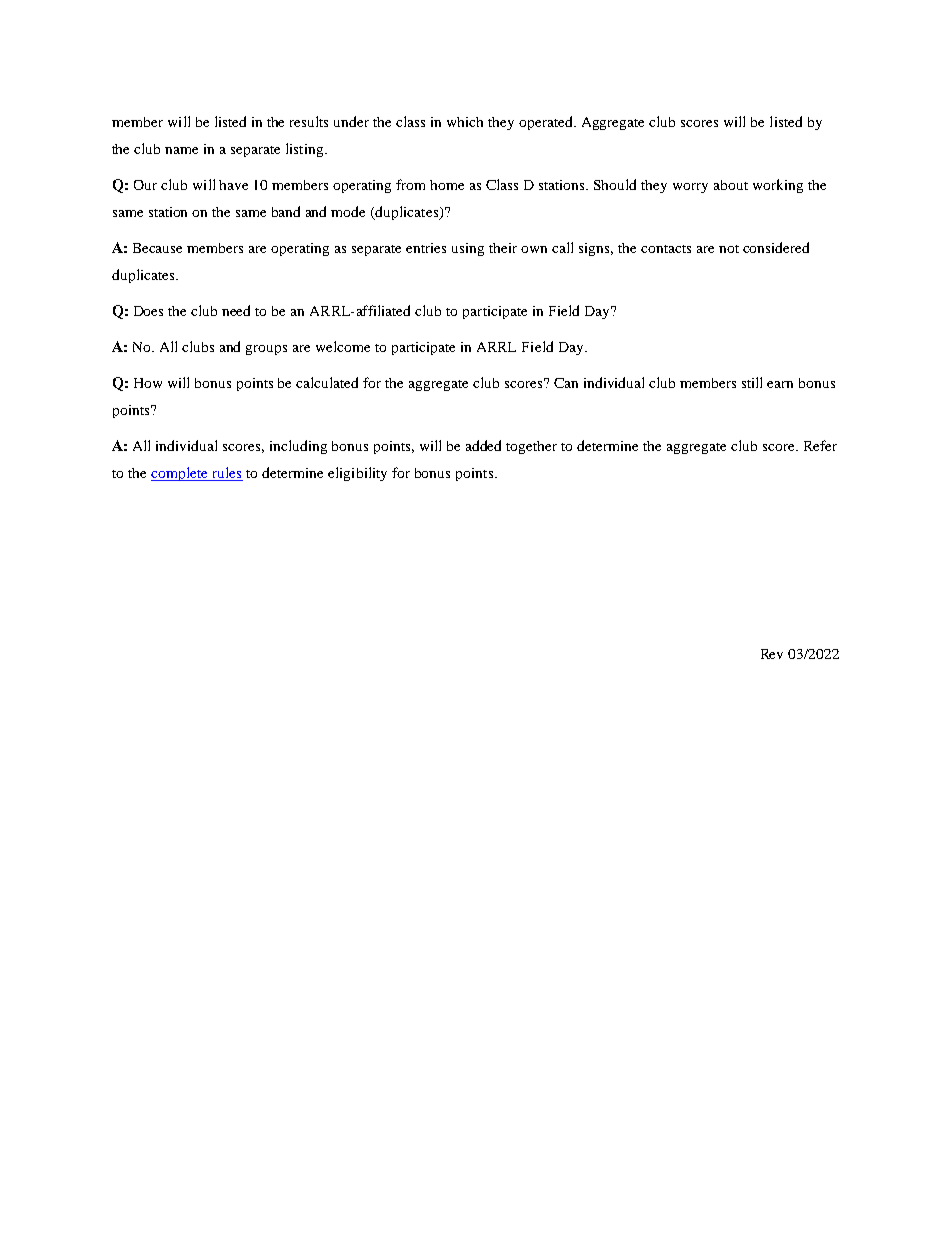  Describe the element at coordinates (357, 474) in the document. I see `eligibility` at that location.
